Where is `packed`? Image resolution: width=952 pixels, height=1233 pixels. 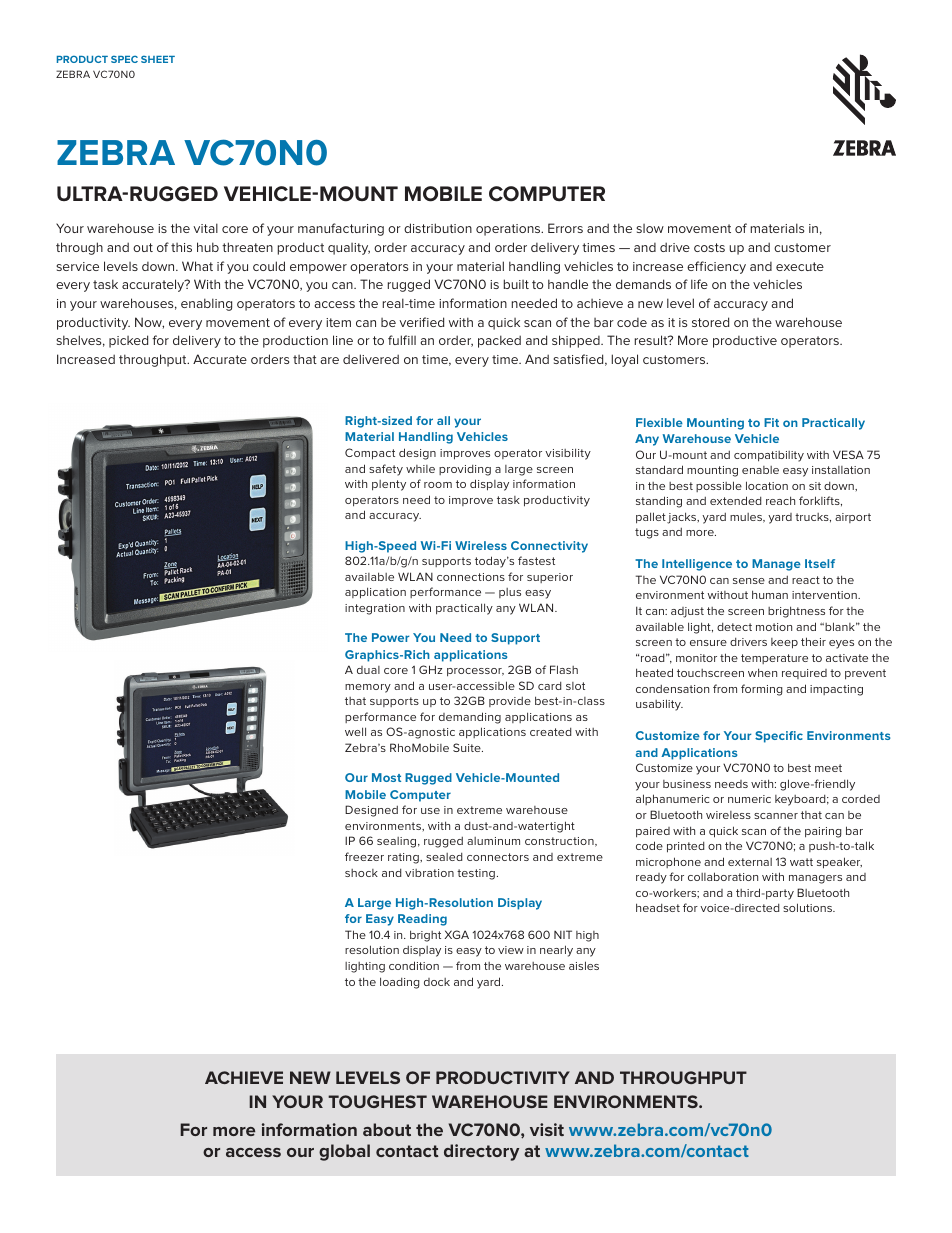
packed is located at coordinates (499, 341).
